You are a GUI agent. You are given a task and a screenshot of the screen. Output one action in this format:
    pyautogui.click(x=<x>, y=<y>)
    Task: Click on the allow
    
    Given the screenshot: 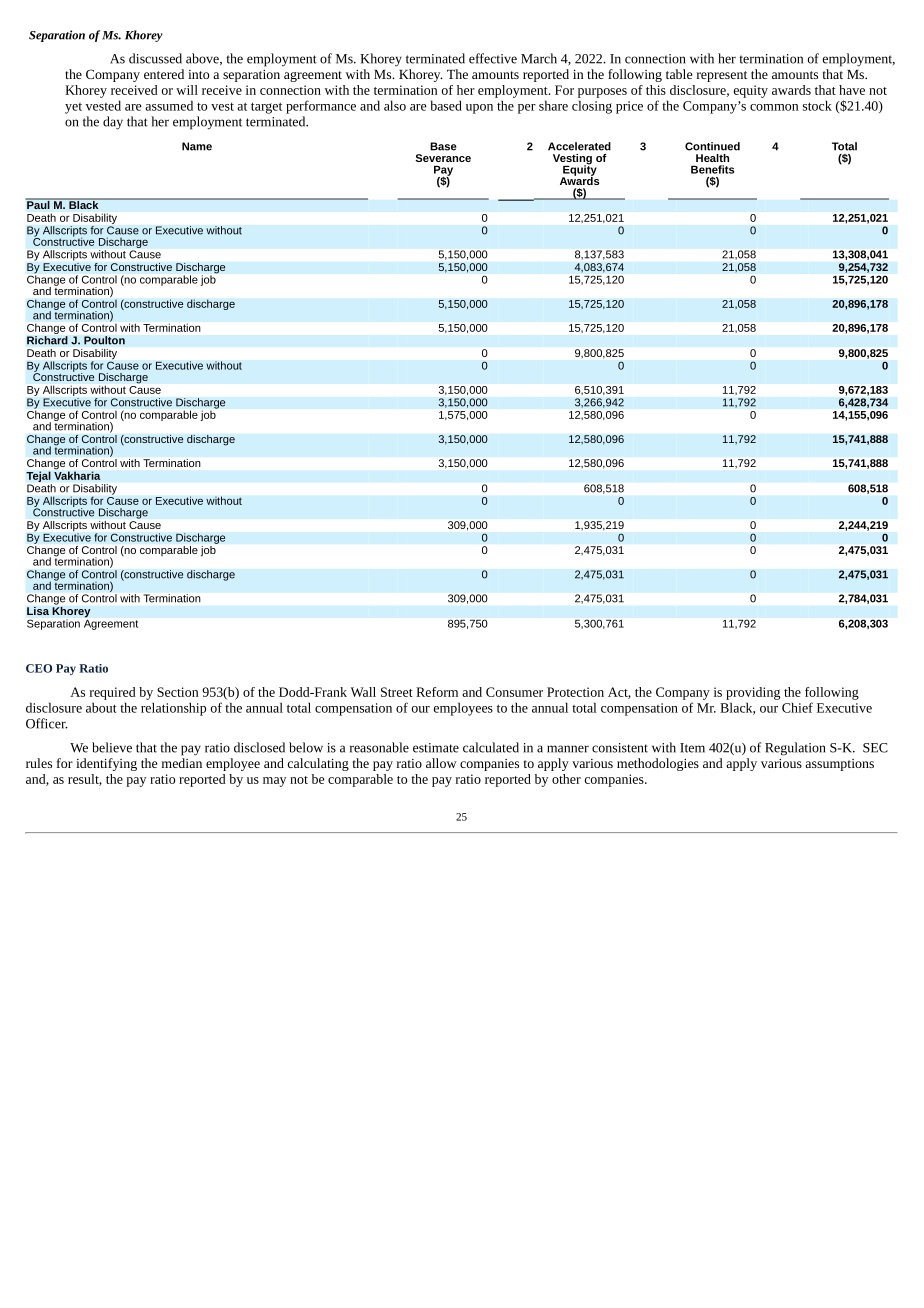 What is the action you would take?
    pyautogui.click(x=441, y=763)
